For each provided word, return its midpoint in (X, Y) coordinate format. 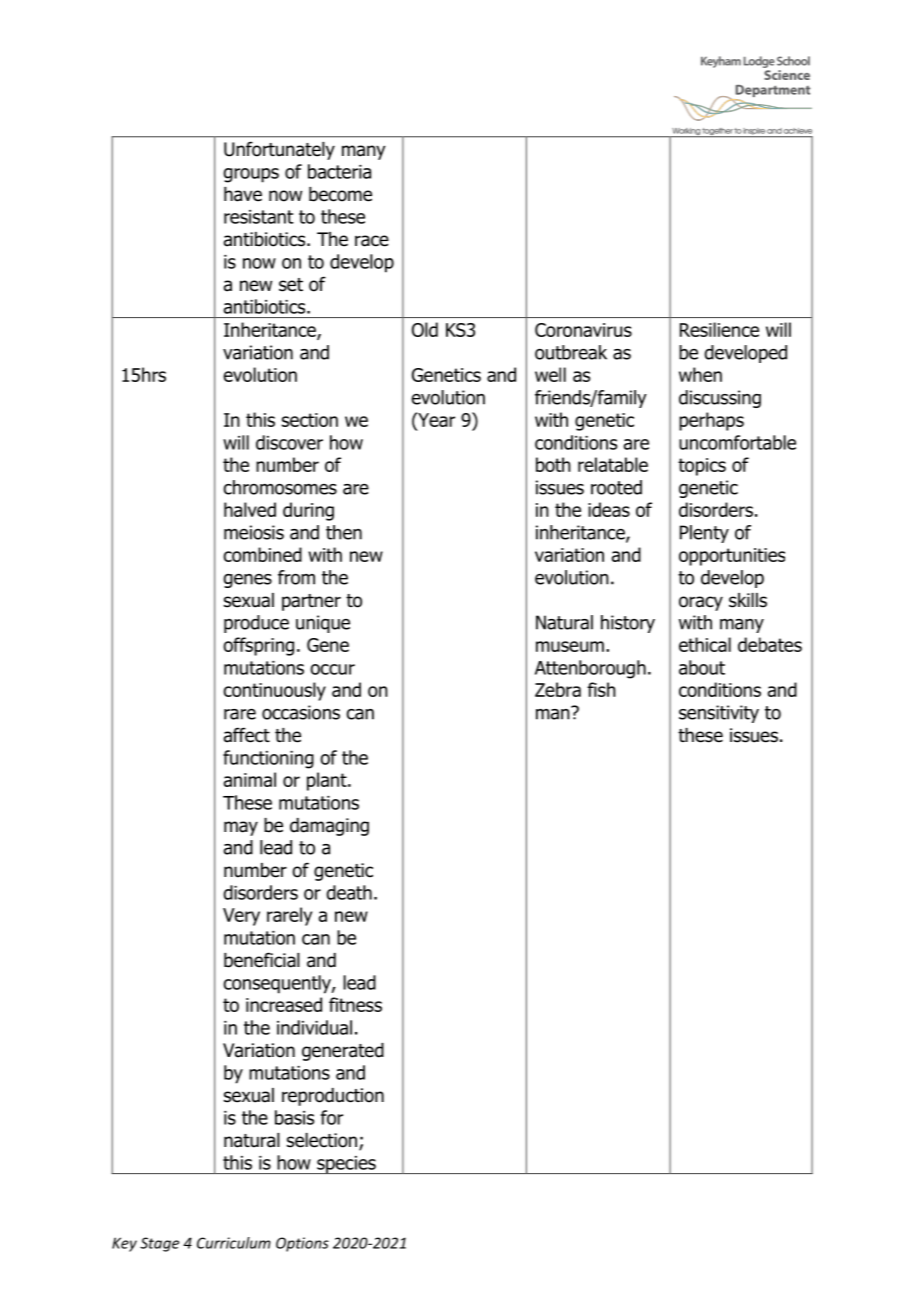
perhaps (711, 421)
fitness (355, 1004)
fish (601, 689)
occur (332, 669)
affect (247, 735)
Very (241, 917)
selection (322, 1140)
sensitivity (719, 714)
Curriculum (234, 1243)
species (346, 1165)
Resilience (719, 329)
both (553, 464)
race (372, 241)
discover (289, 442)
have (243, 194)
